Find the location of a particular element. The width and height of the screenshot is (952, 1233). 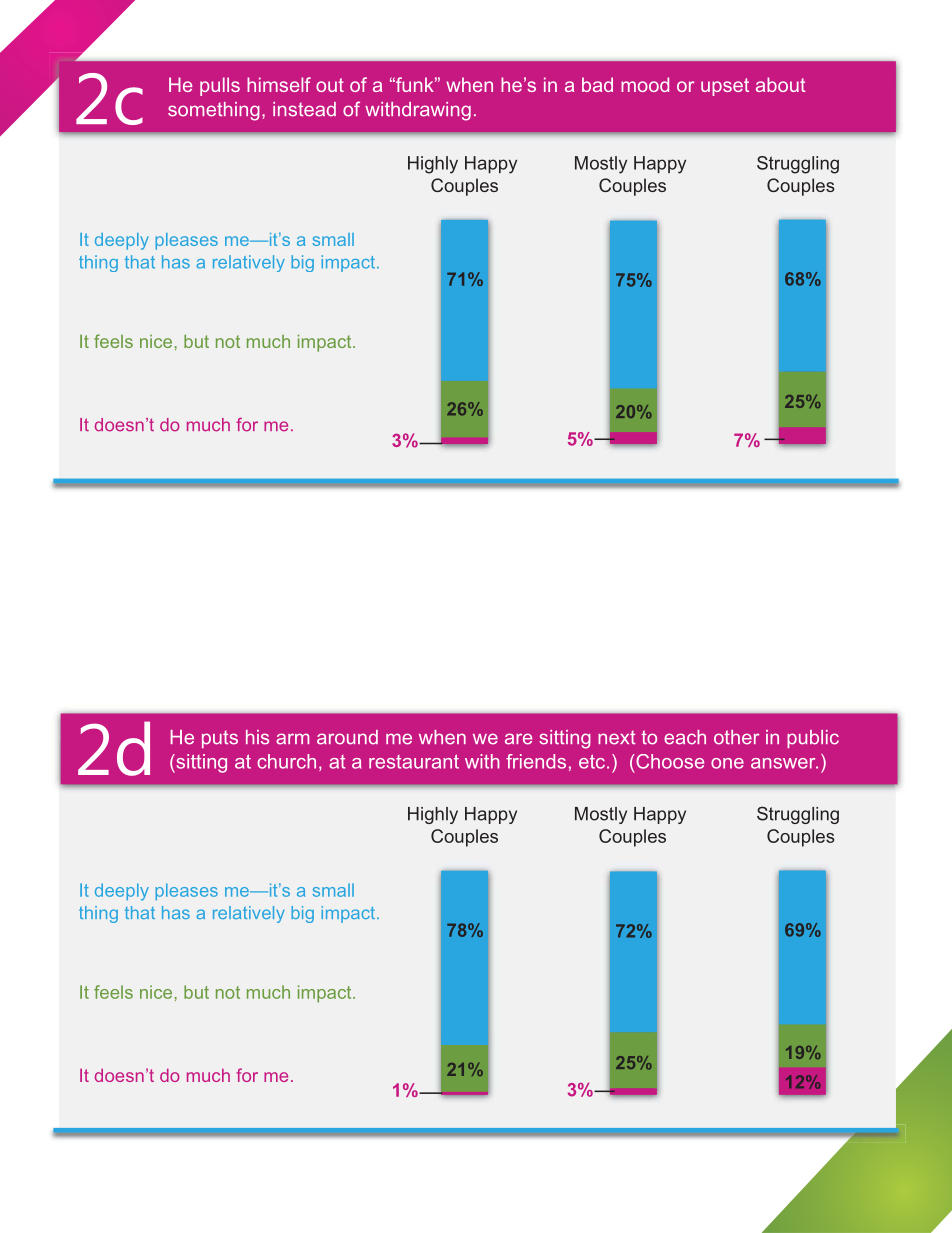

upset is located at coordinates (725, 87).
